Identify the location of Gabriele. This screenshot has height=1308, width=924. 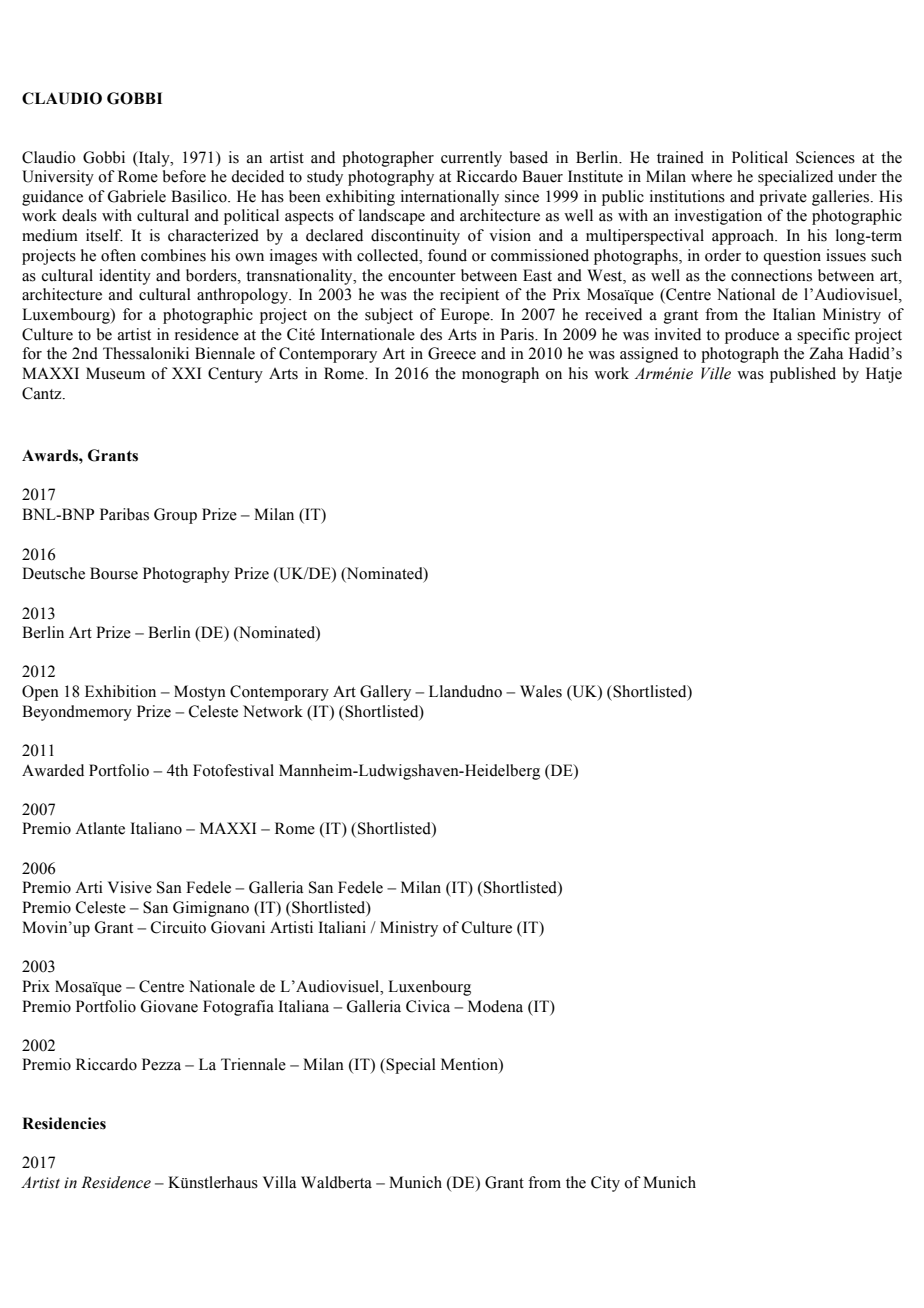
(137, 196).
